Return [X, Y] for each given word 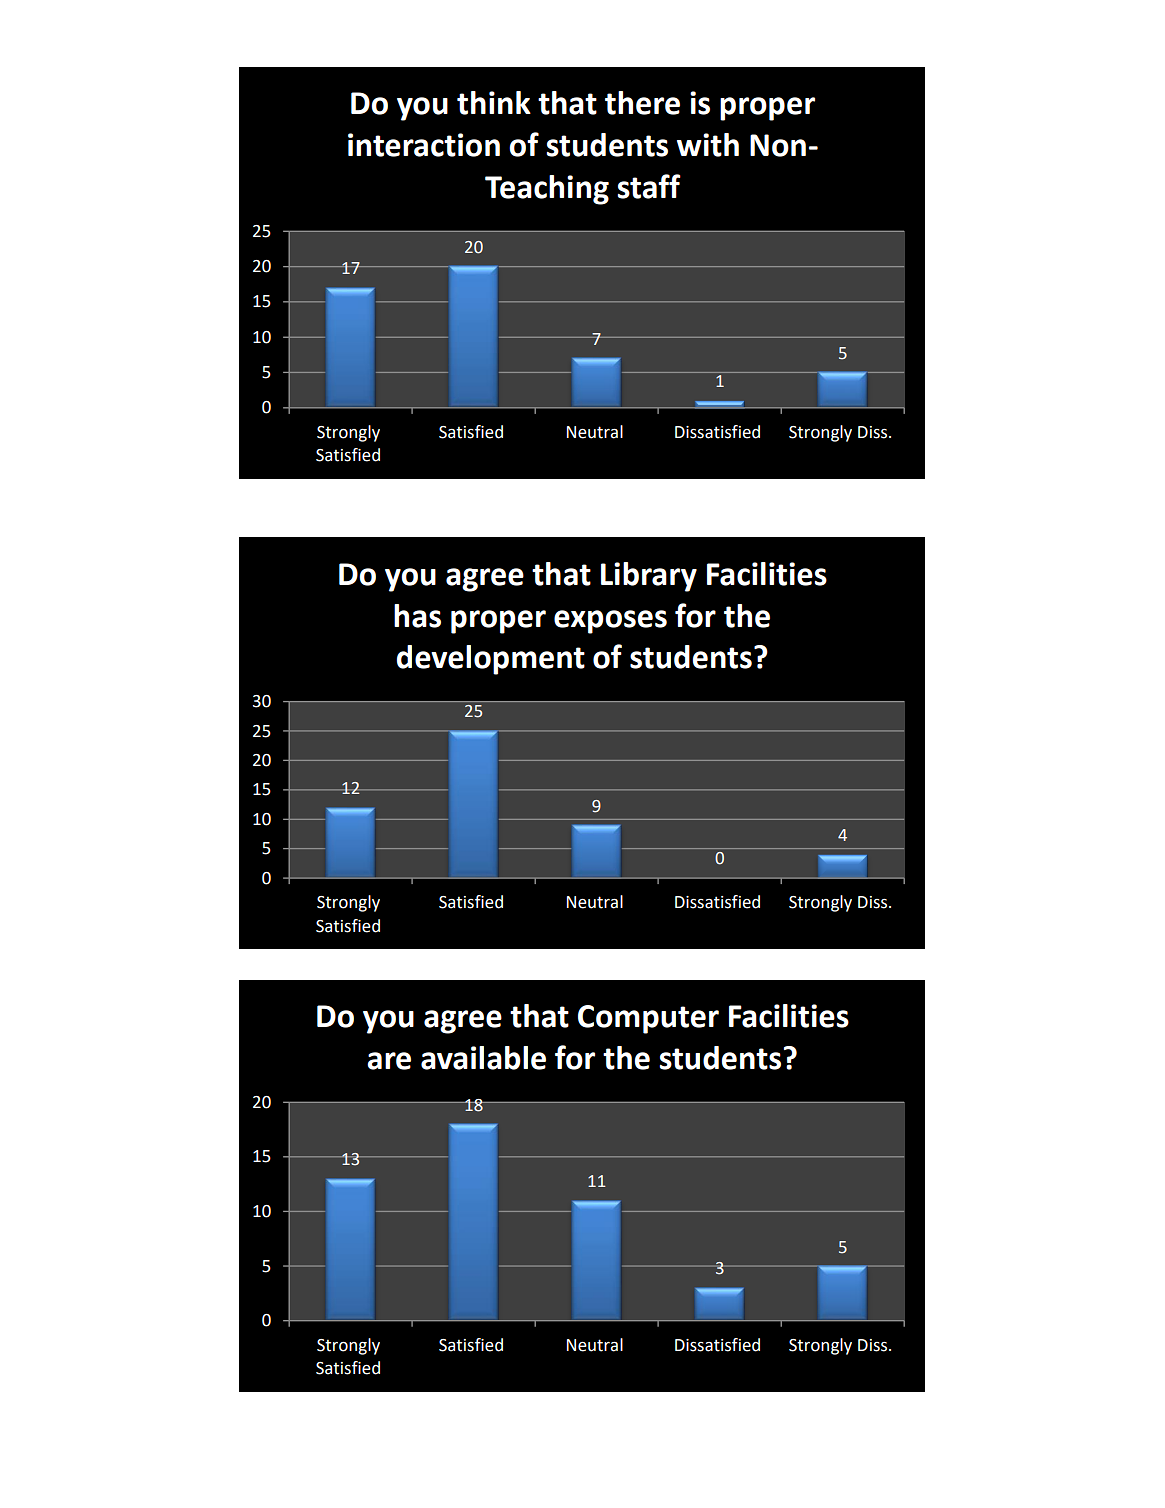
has [417, 616]
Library [649, 577]
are [389, 1061]
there [642, 103]
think [494, 103]
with [708, 145]
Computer [648, 1019]
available [483, 1058]
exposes [610, 622]
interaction [424, 145]
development [491, 660]
